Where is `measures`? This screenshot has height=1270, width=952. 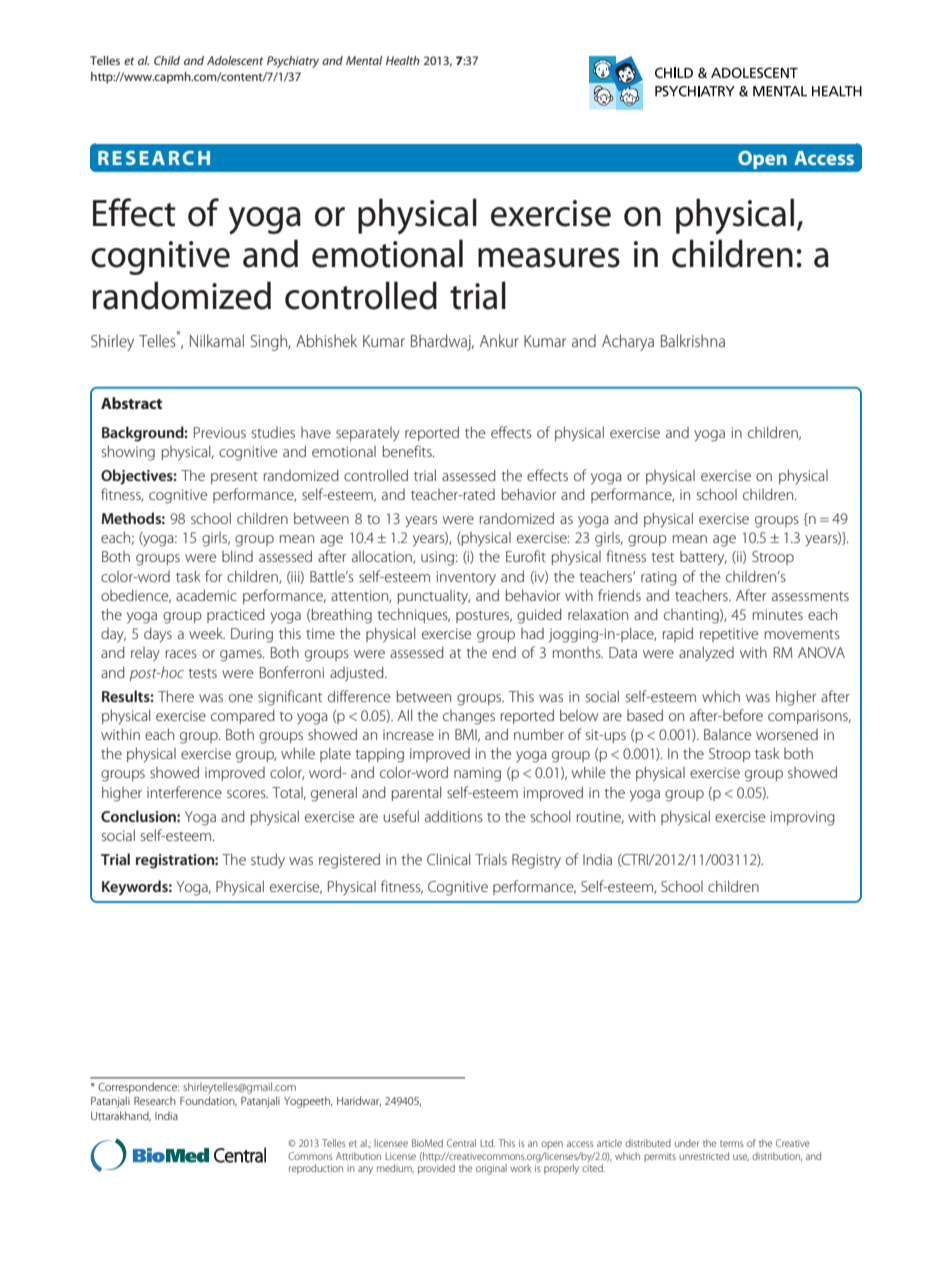 measures is located at coordinates (549, 258).
